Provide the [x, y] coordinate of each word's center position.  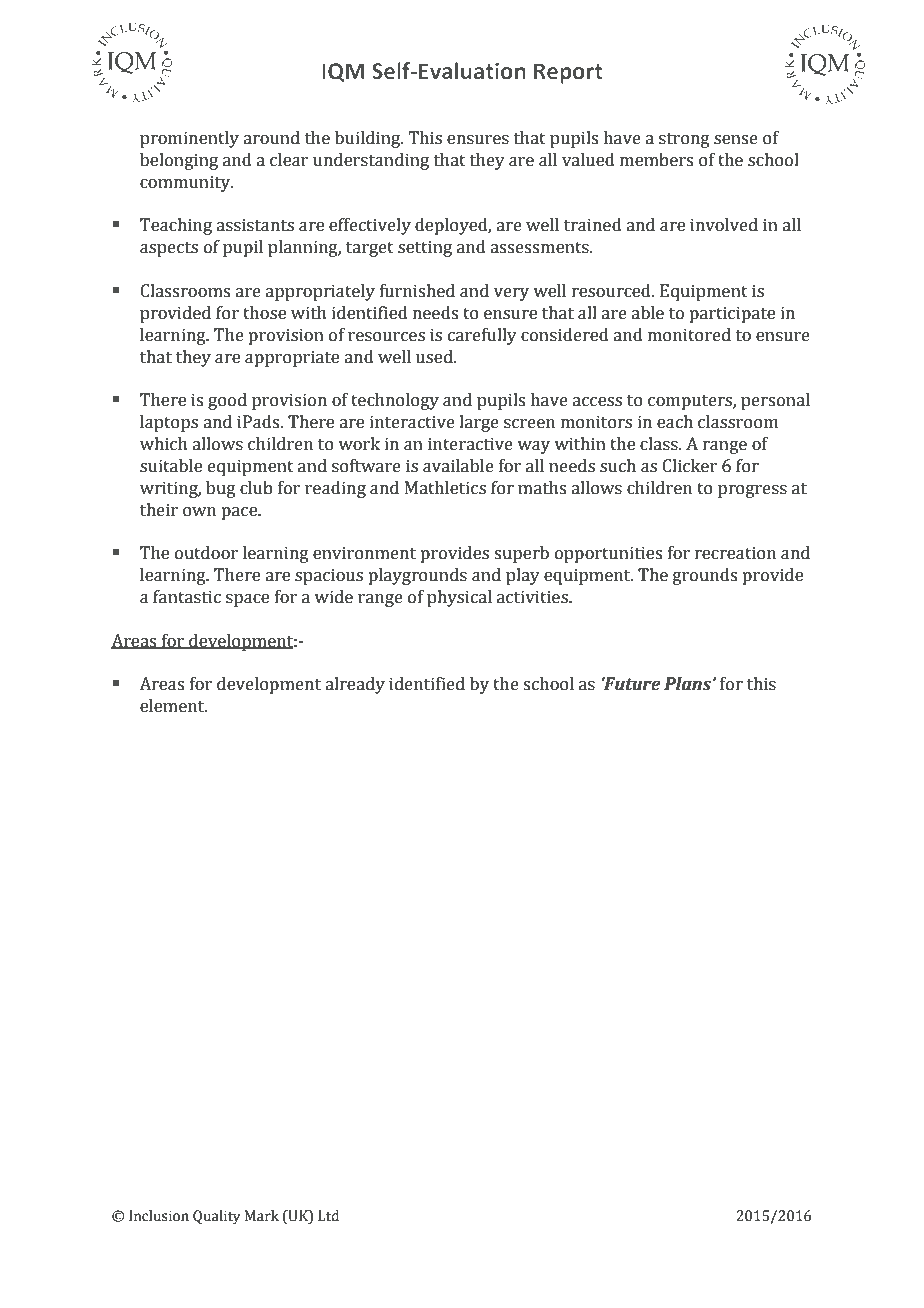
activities [533, 597]
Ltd [328, 1216]
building [369, 139]
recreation [735, 553]
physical [459, 598]
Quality [216, 1217]
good [227, 401]
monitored [689, 335]
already [355, 685]
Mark [262, 1216]
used [435, 357]
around [271, 138]
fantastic [187, 597]
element [173, 706]
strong [684, 140]
